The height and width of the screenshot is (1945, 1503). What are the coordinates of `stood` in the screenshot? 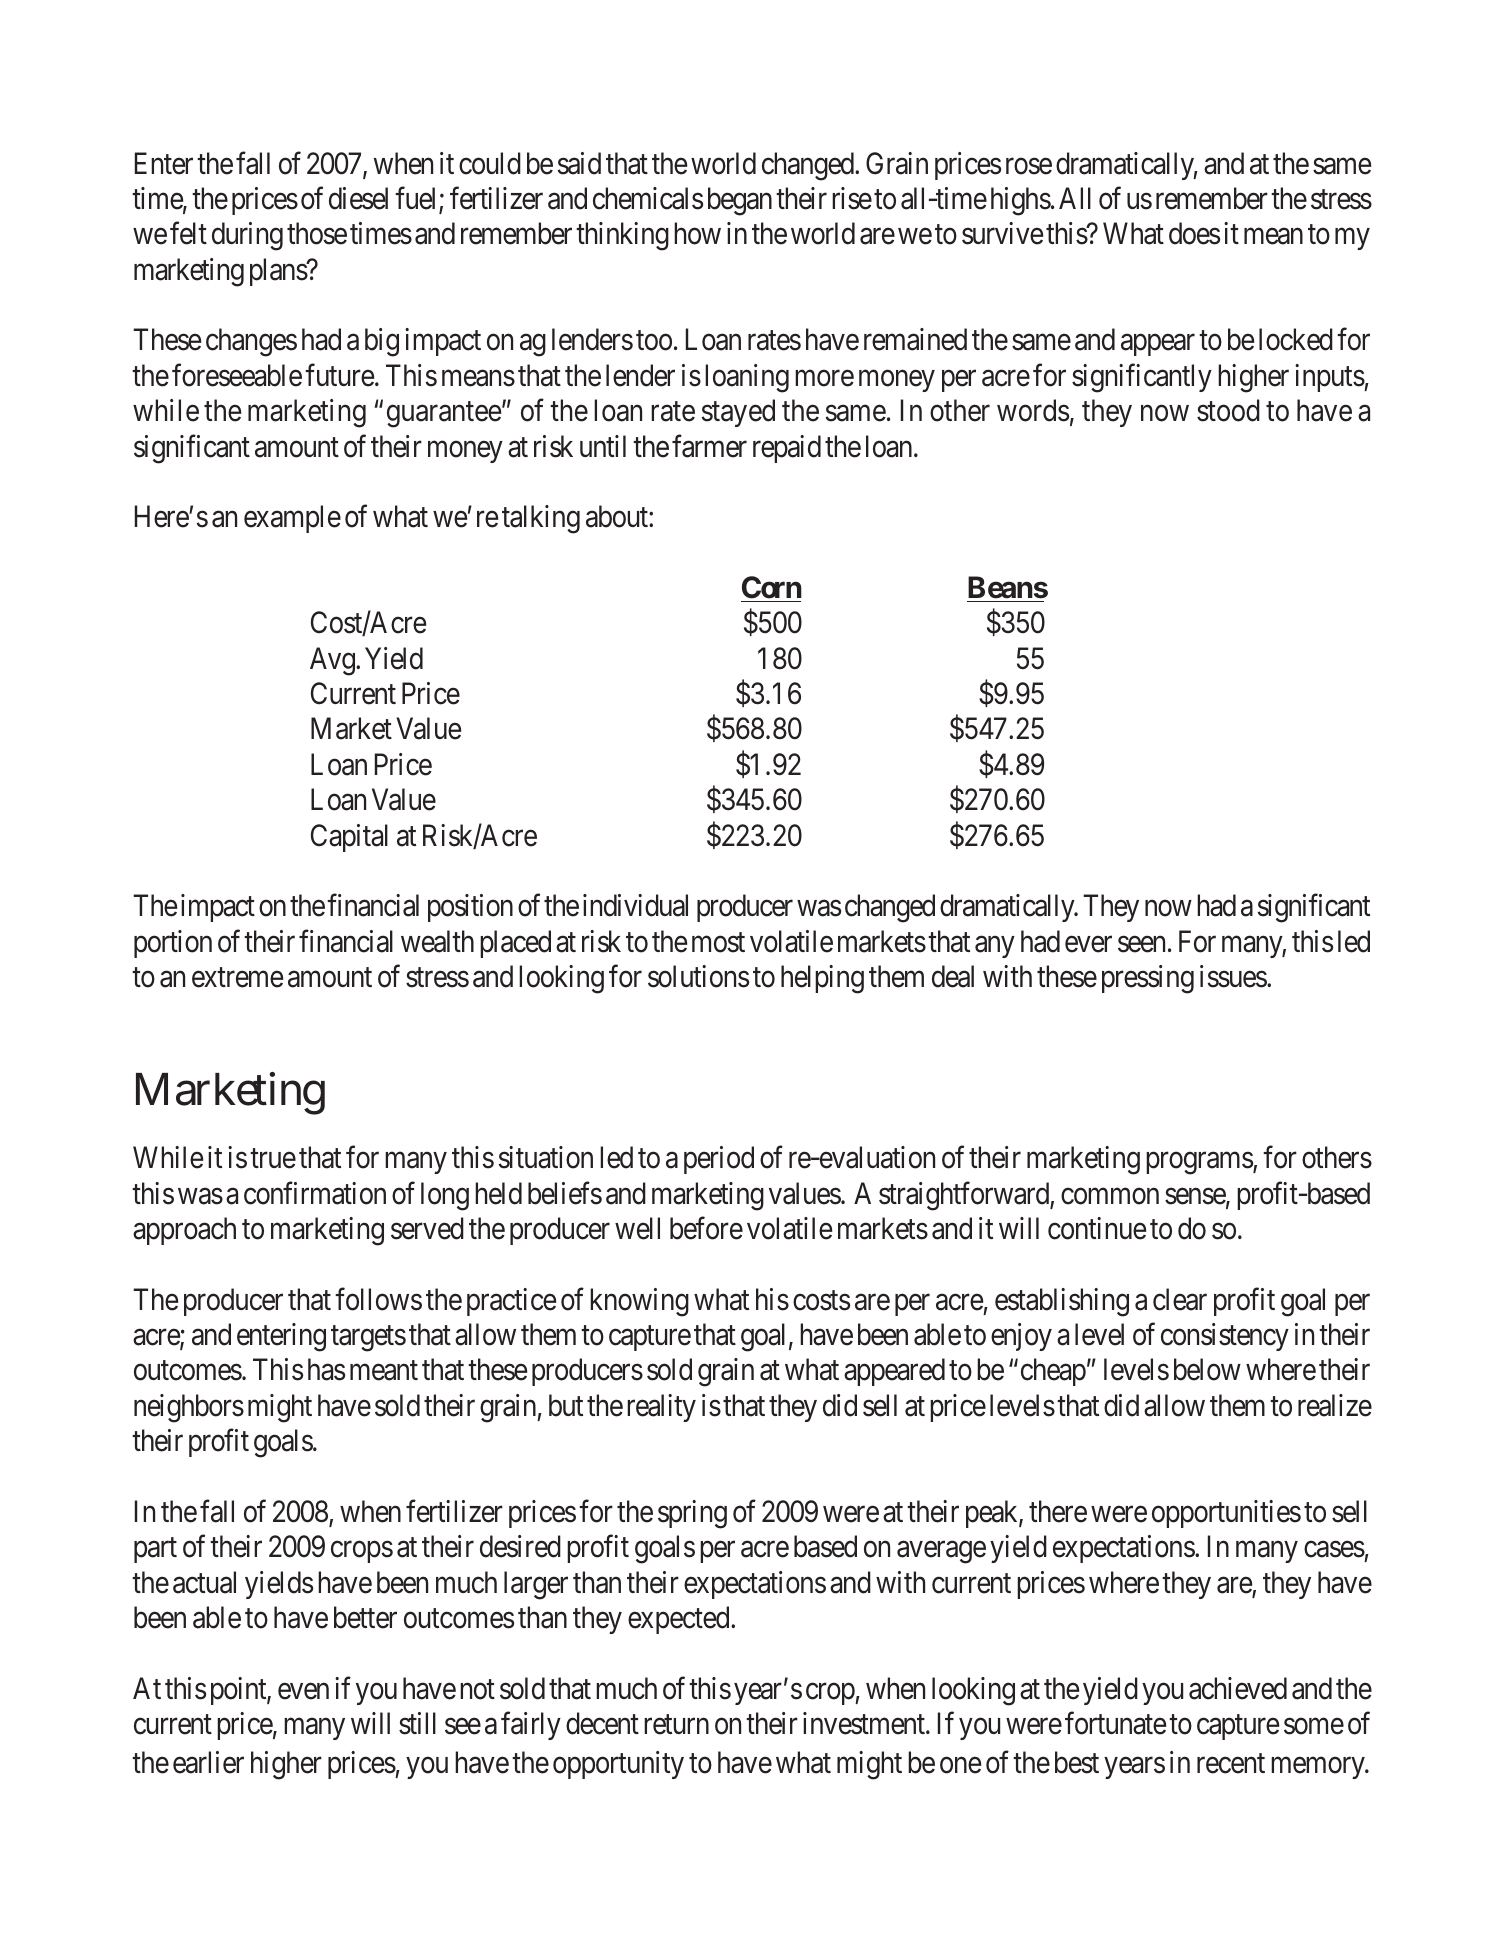 It's located at (1228, 410).
